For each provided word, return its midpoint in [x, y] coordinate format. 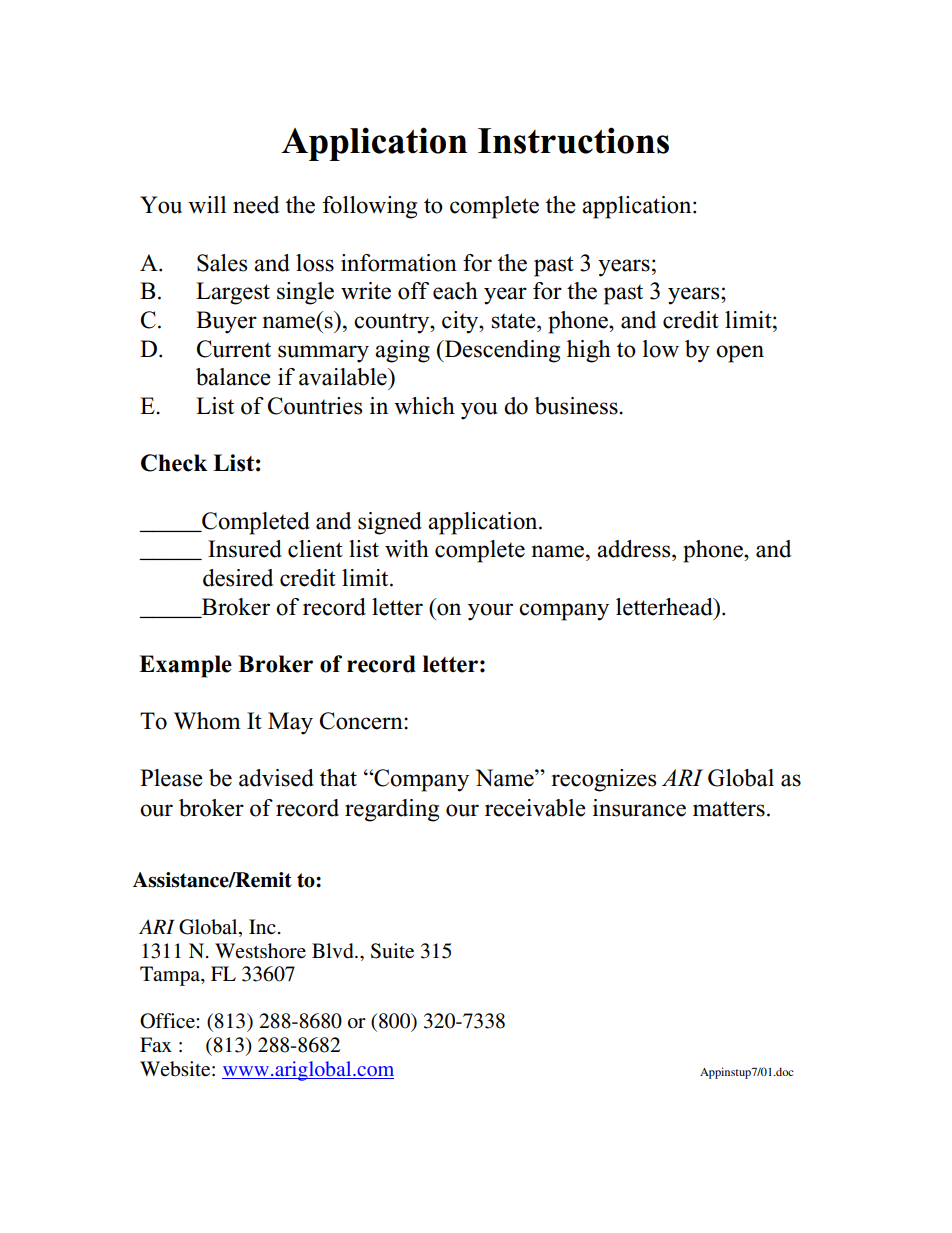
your [490, 612]
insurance [639, 808]
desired [238, 578]
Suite [392, 951]
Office [168, 1021]
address [635, 549]
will [207, 205]
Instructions [573, 140]
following [370, 207]
